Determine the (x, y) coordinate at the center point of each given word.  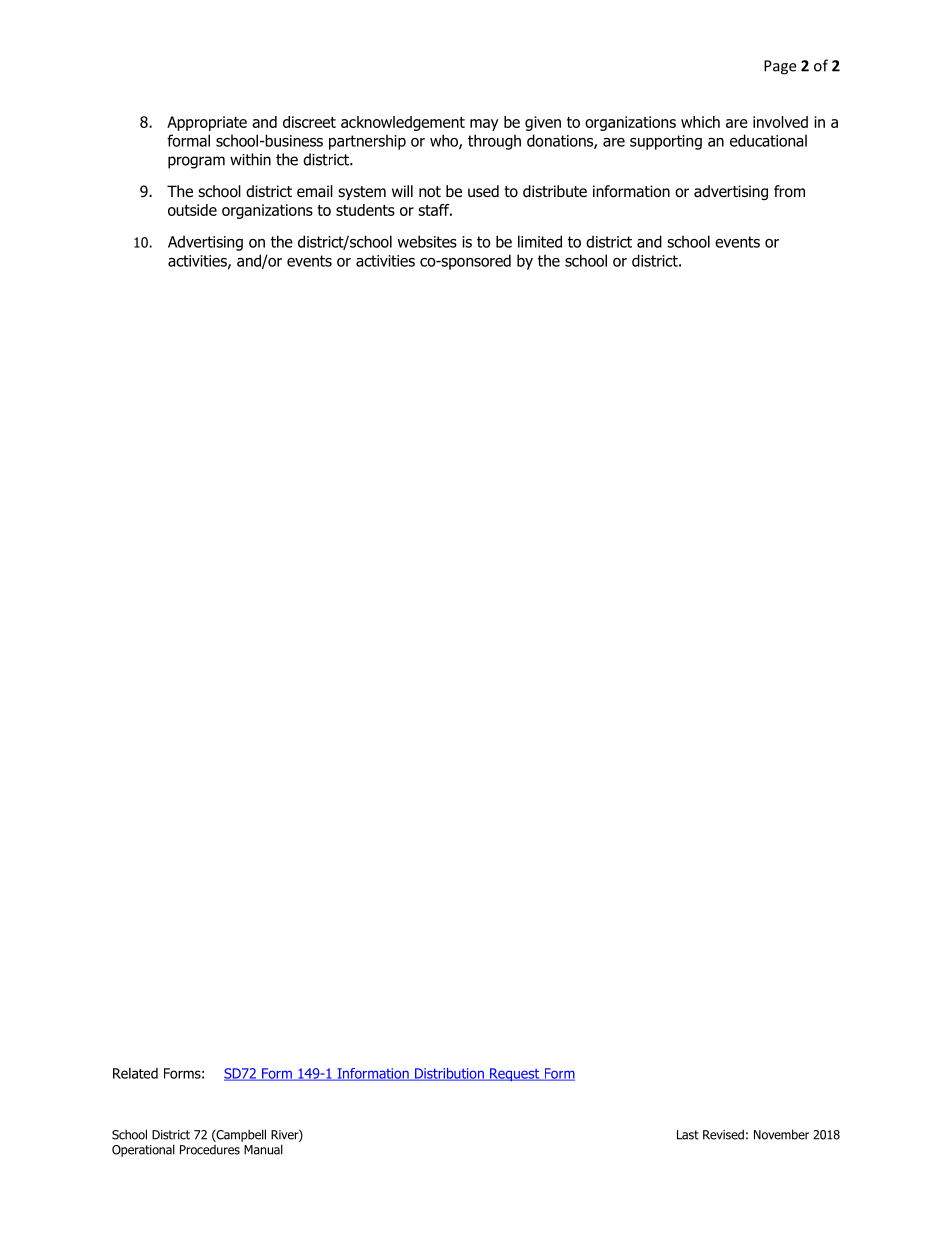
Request (515, 1075)
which (700, 122)
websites (427, 241)
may (484, 125)
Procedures (210, 1150)
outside (192, 210)
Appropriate (207, 123)
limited (540, 241)
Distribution (449, 1074)
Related (135, 1073)
